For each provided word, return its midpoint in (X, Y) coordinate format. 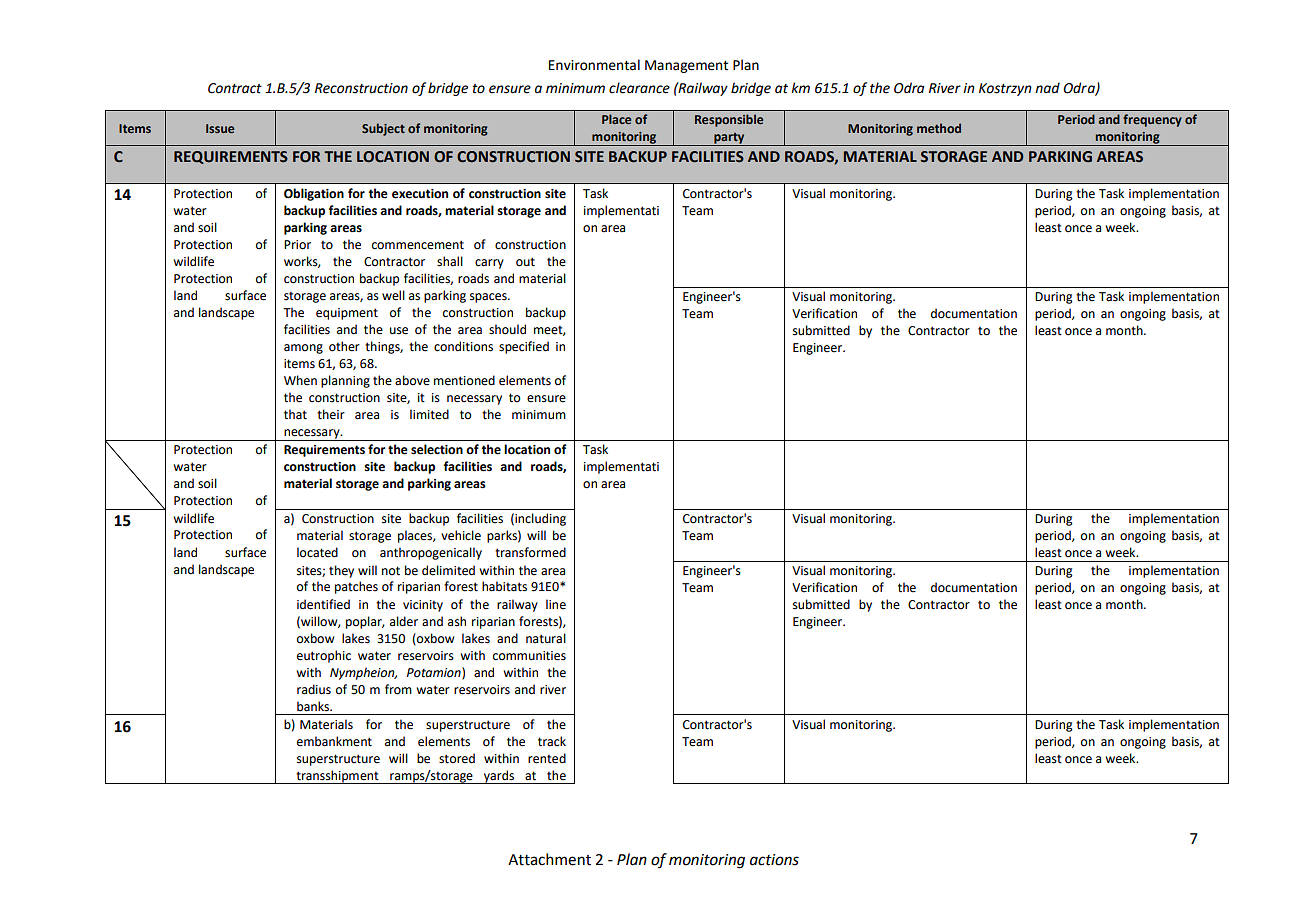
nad (1047, 87)
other (344, 346)
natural (546, 638)
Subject (383, 129)
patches (356, 587)
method (939, 128)
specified (524, 347)
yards (499, 777)
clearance (639, 88)
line (556, 604)
